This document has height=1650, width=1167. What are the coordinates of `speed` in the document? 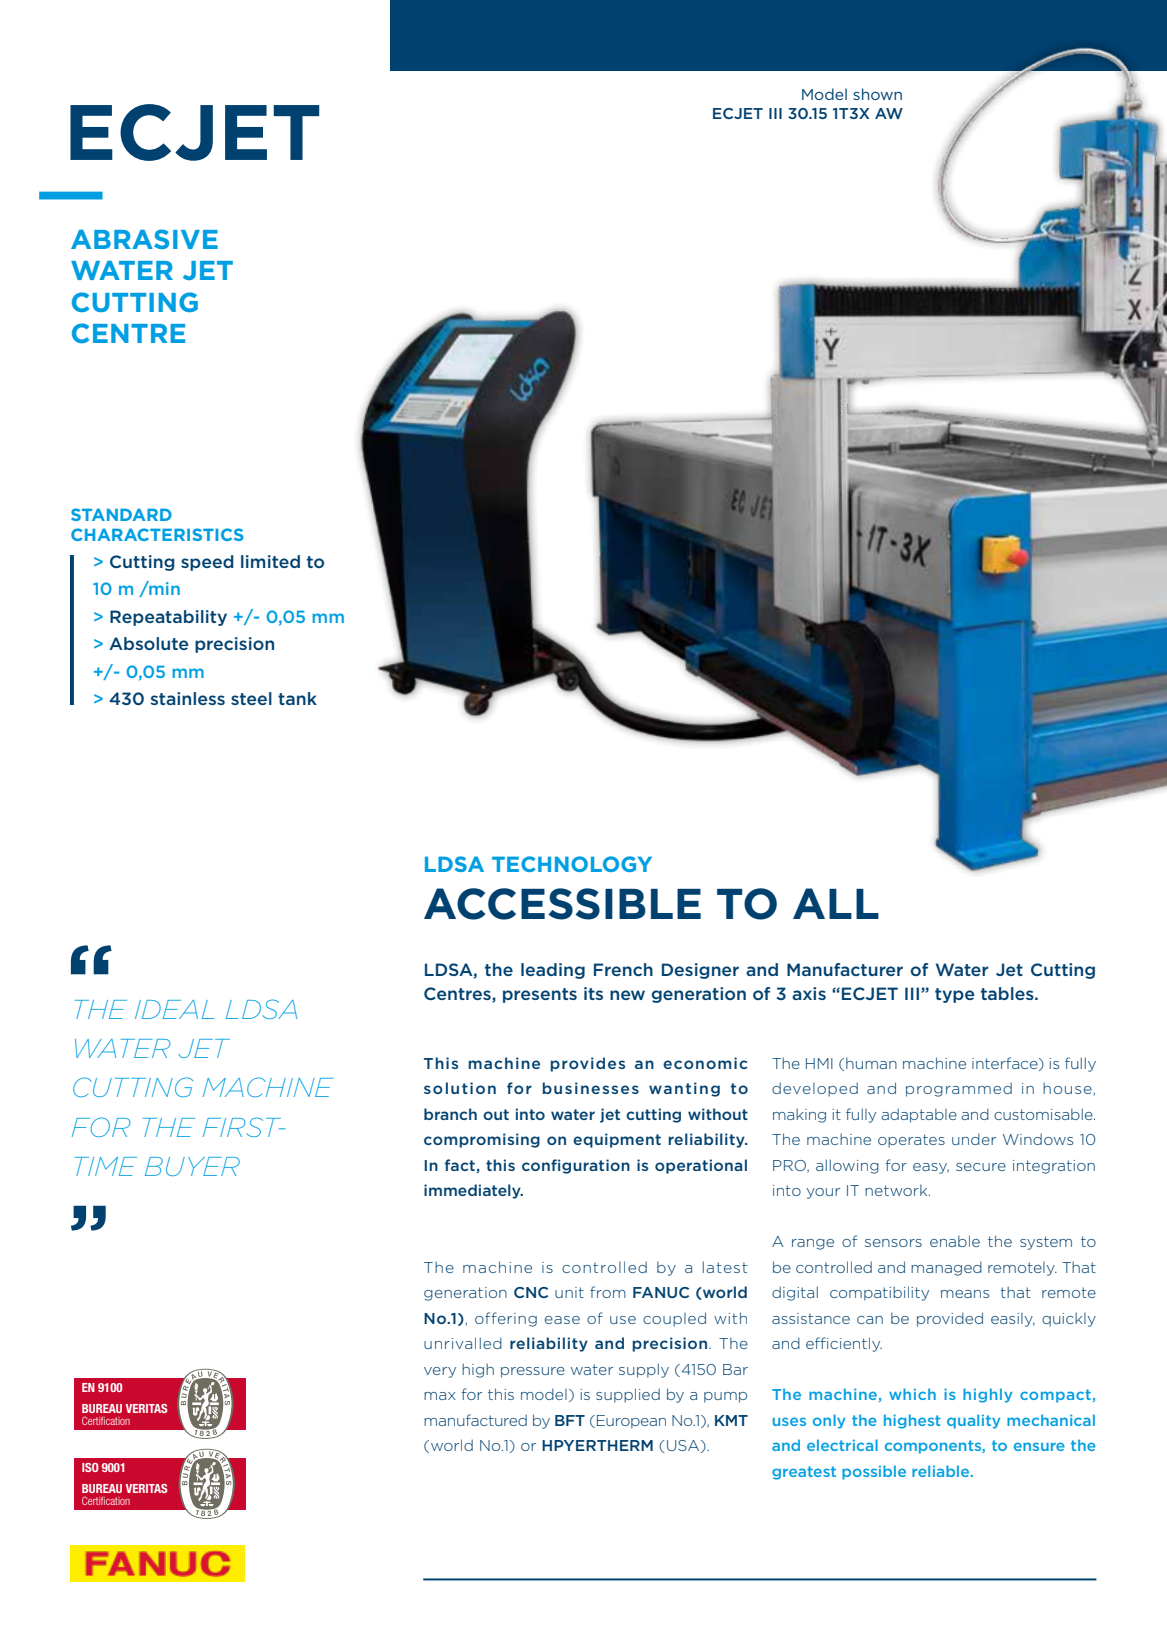 It's located at (207, 563).
